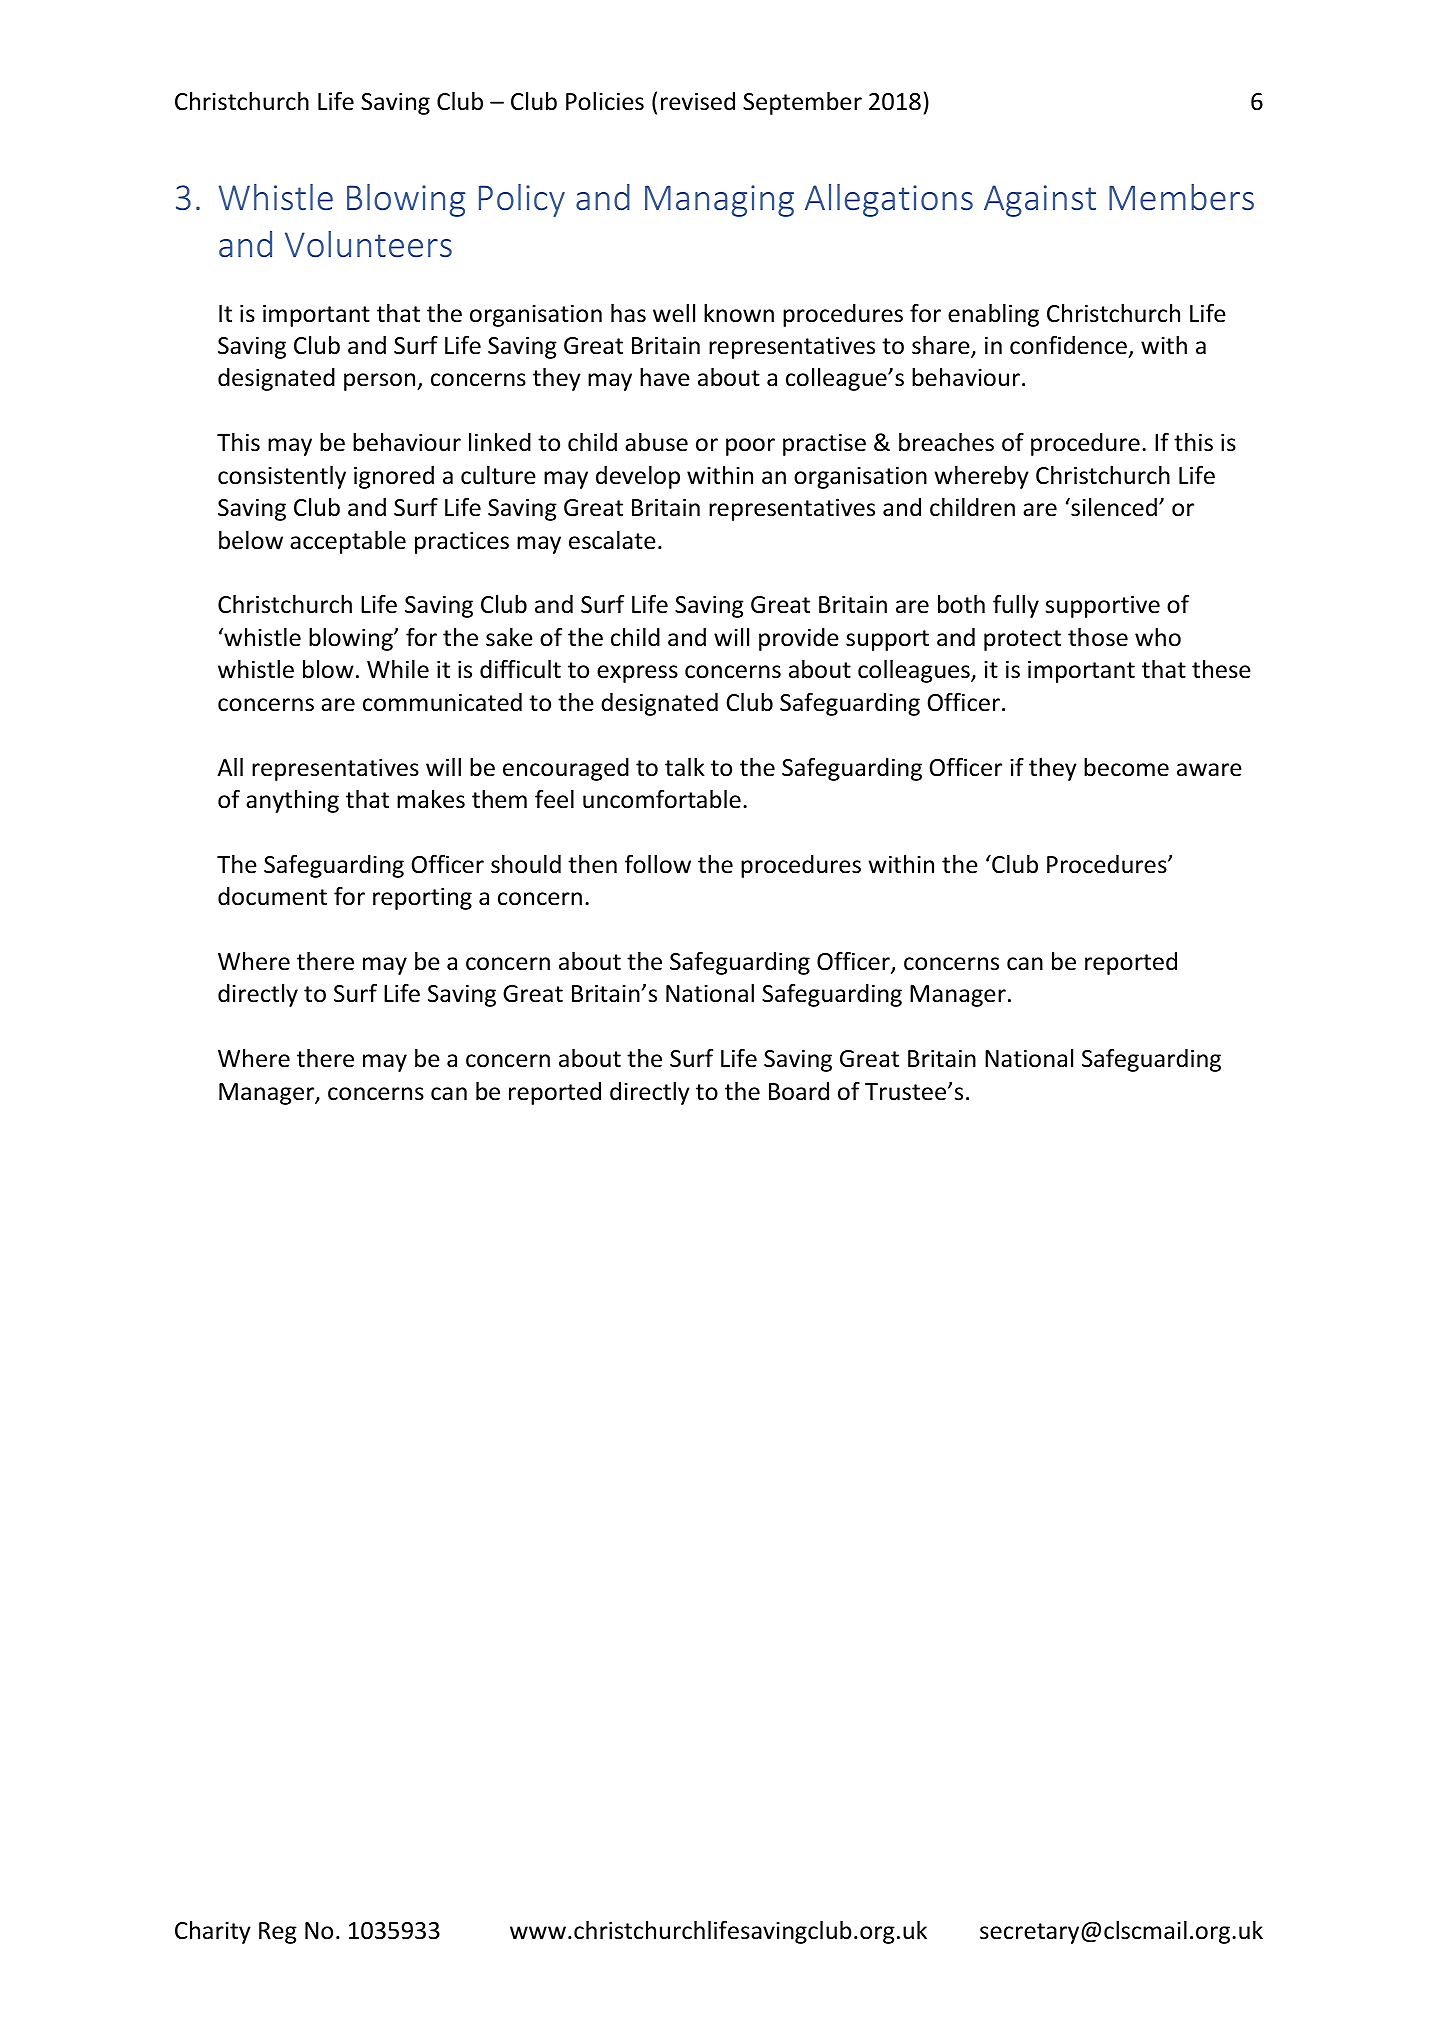 The image size is (1437, 2032). Describe the element at coordinates (799, 1091) in the screenshot. I see `Board` at that location.
